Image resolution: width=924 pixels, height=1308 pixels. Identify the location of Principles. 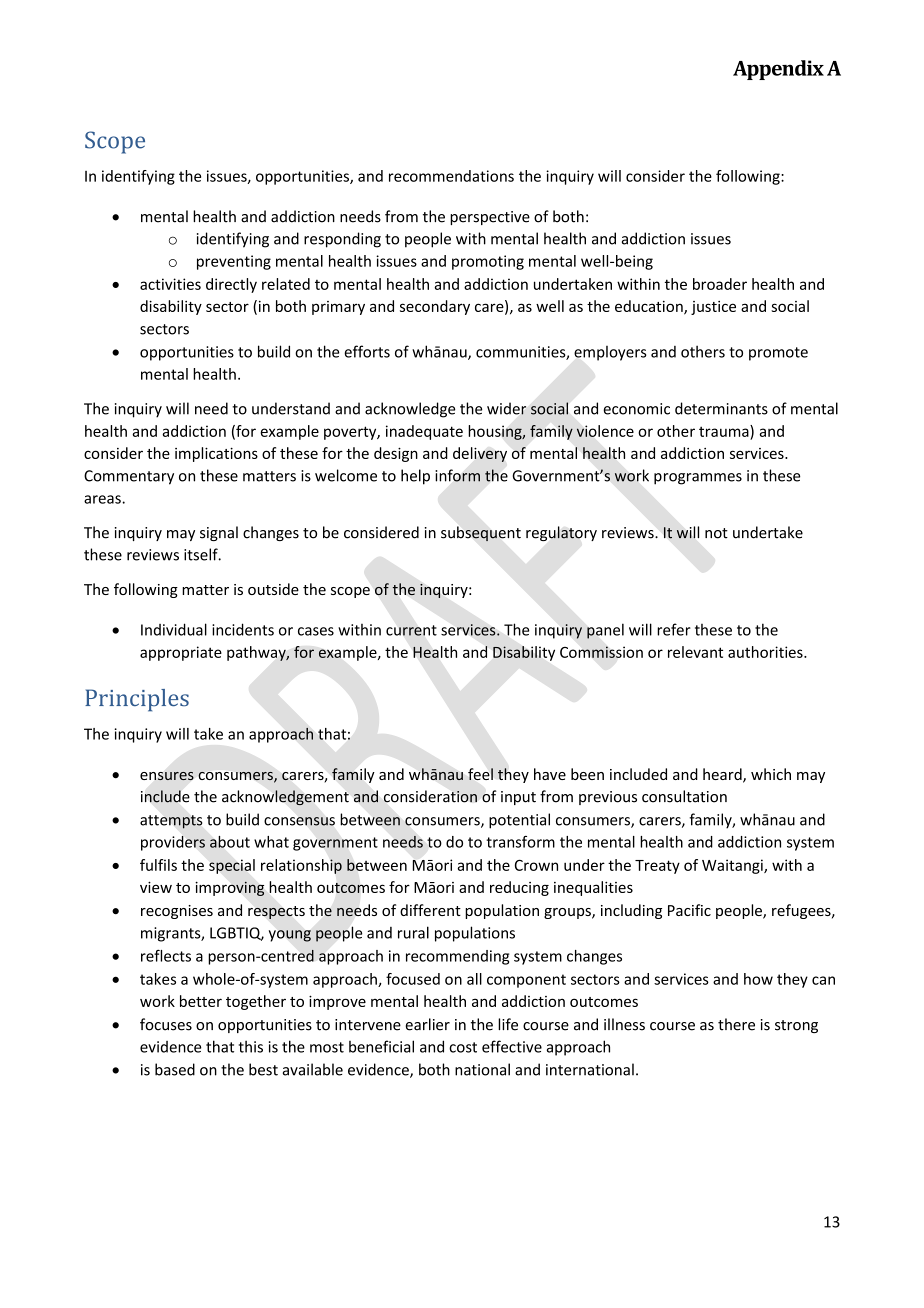
(137, 700).
